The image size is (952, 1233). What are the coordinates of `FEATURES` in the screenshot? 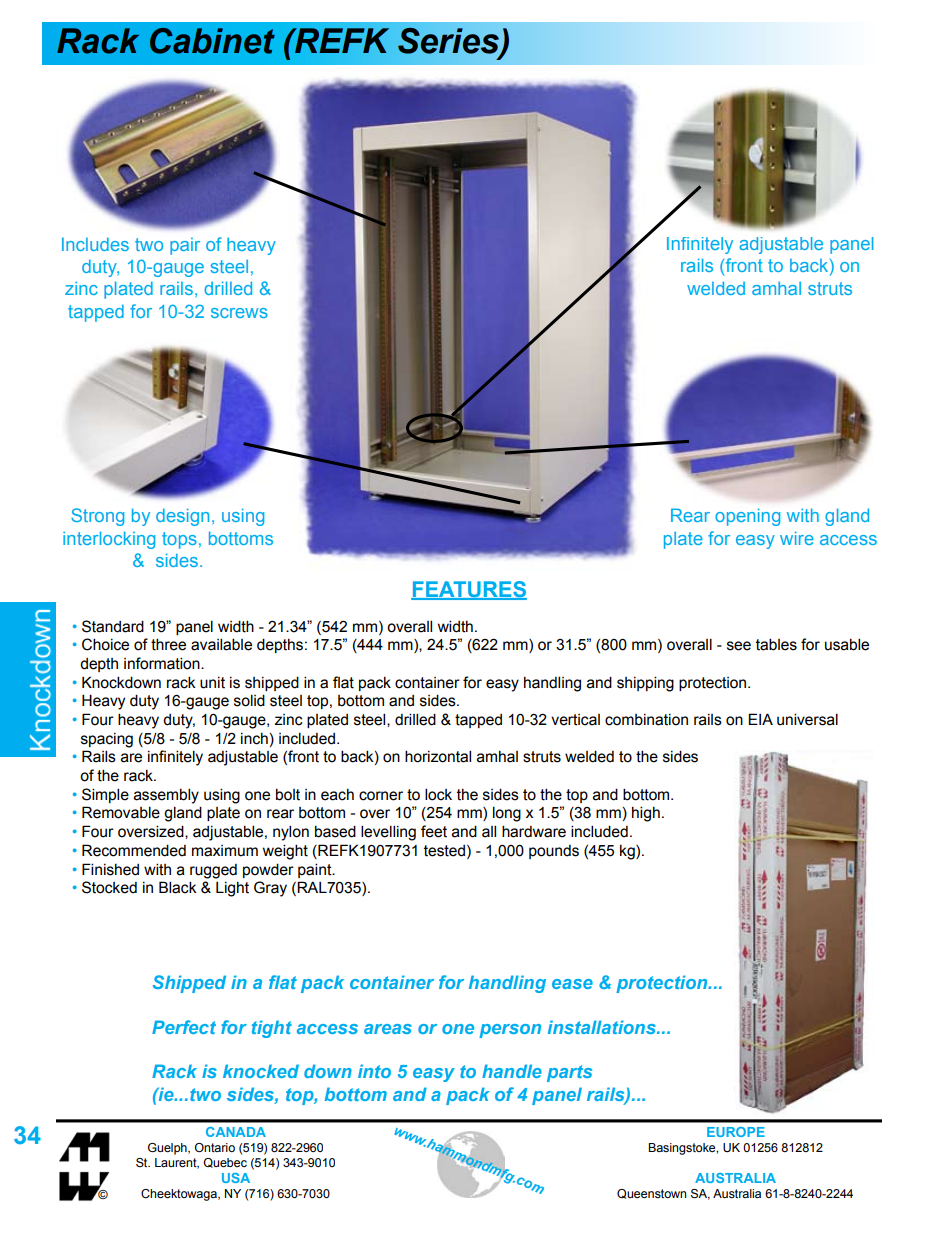 It's located at (469, 590).
